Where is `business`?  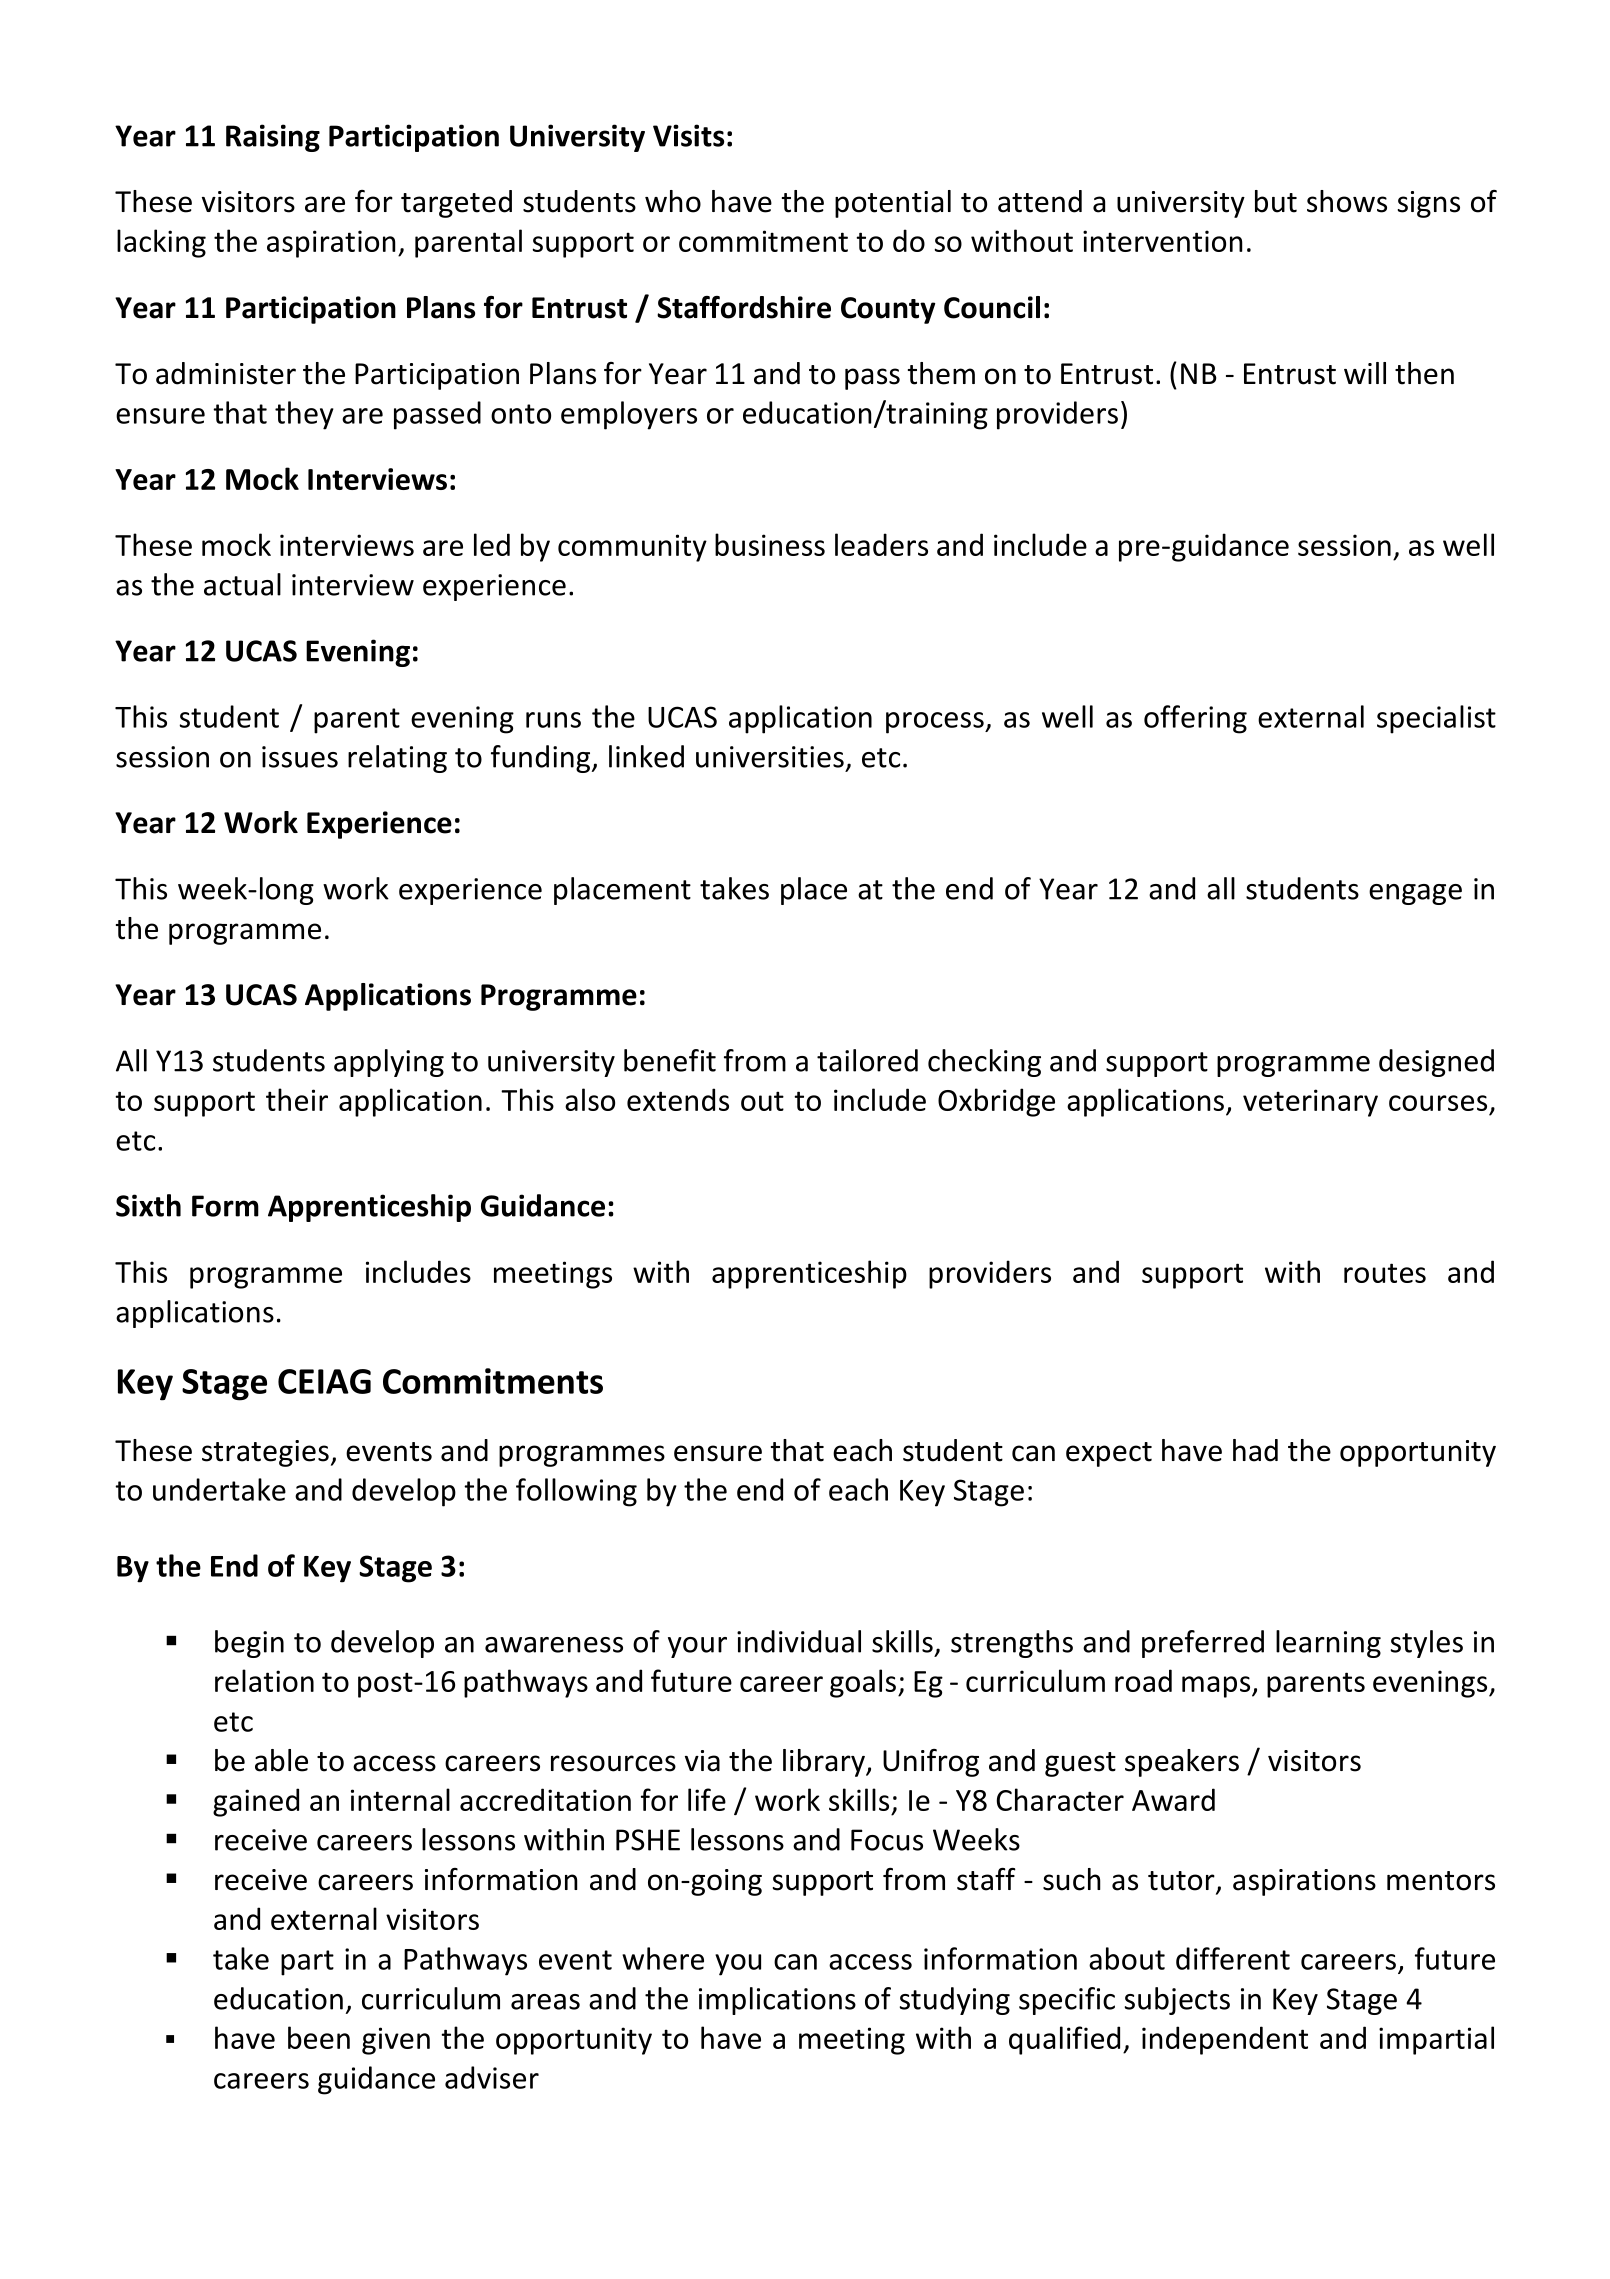
business is located at coordinates (770, 544).
